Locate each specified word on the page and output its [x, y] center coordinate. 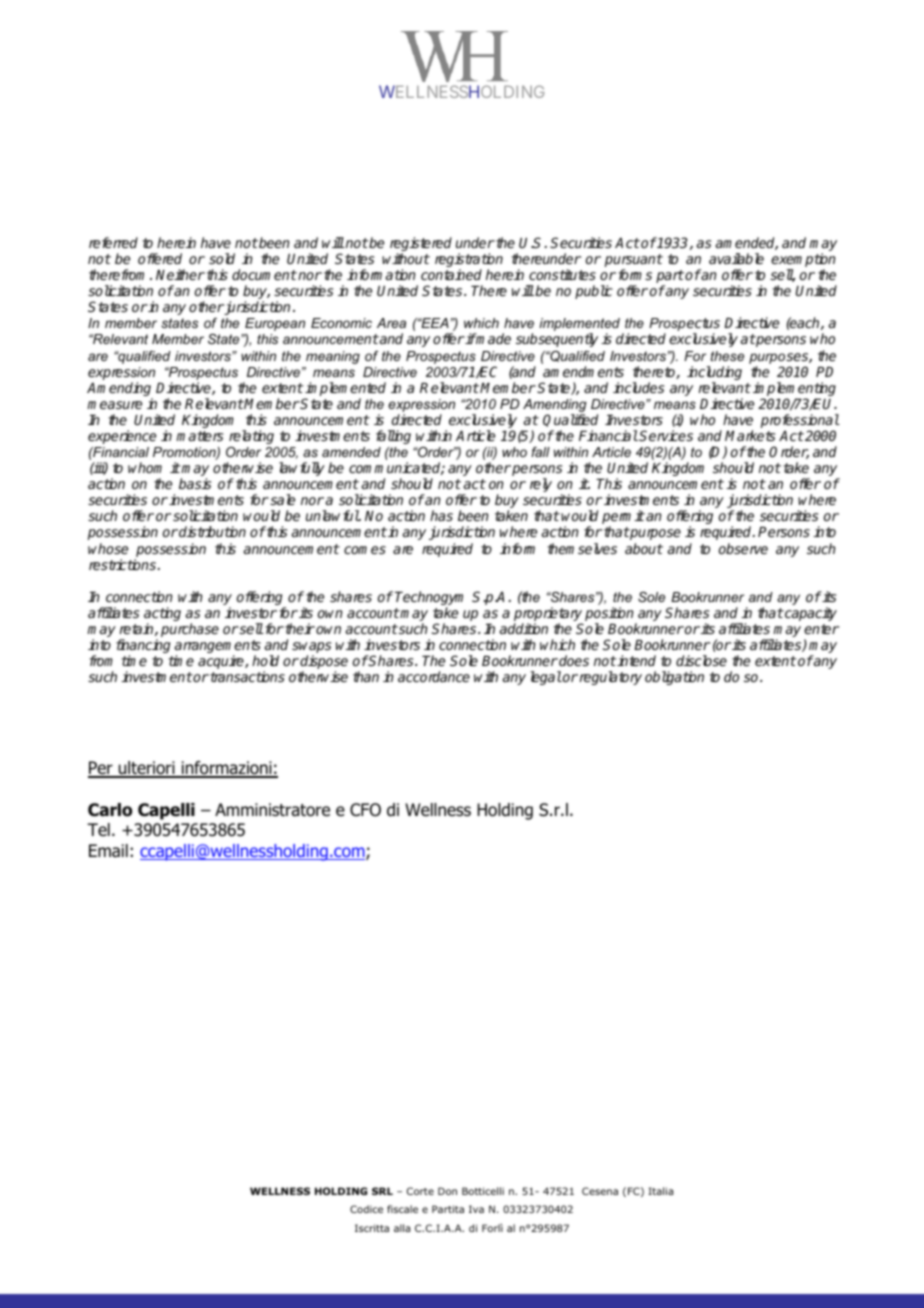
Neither [180, 274]
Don [447, 1191]
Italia [660, 1191]
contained [451, 274]
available [736, 258]
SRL [382, 1191]
